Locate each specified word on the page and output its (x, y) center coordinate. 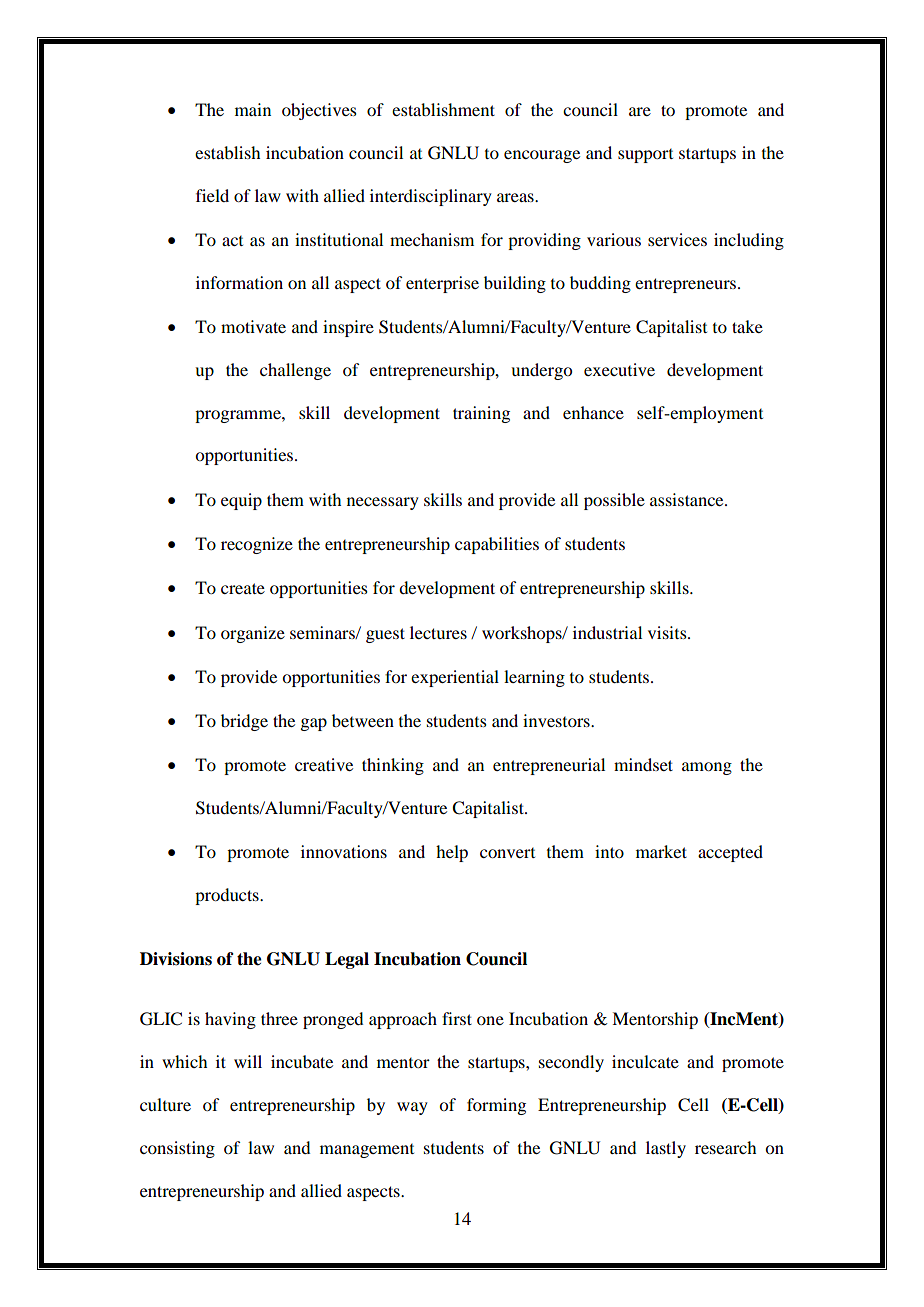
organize (253, 634)
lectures (438, 632)
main (253, 109)
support (645, 156)
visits (668, 632)
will (248, 1061)
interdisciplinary (431, 197)
